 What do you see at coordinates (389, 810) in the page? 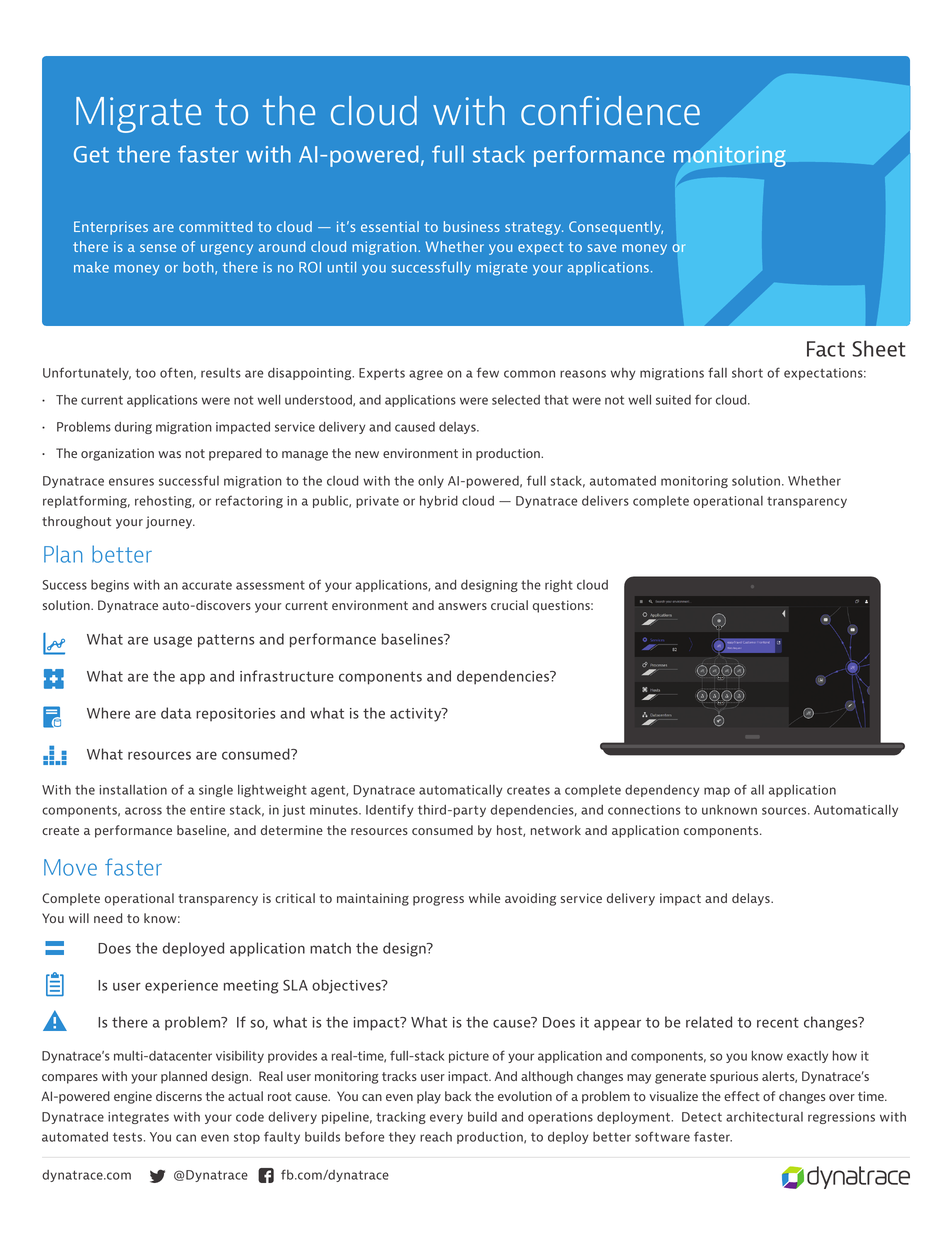
I see `Identify` at bounding box center [389, 810].
